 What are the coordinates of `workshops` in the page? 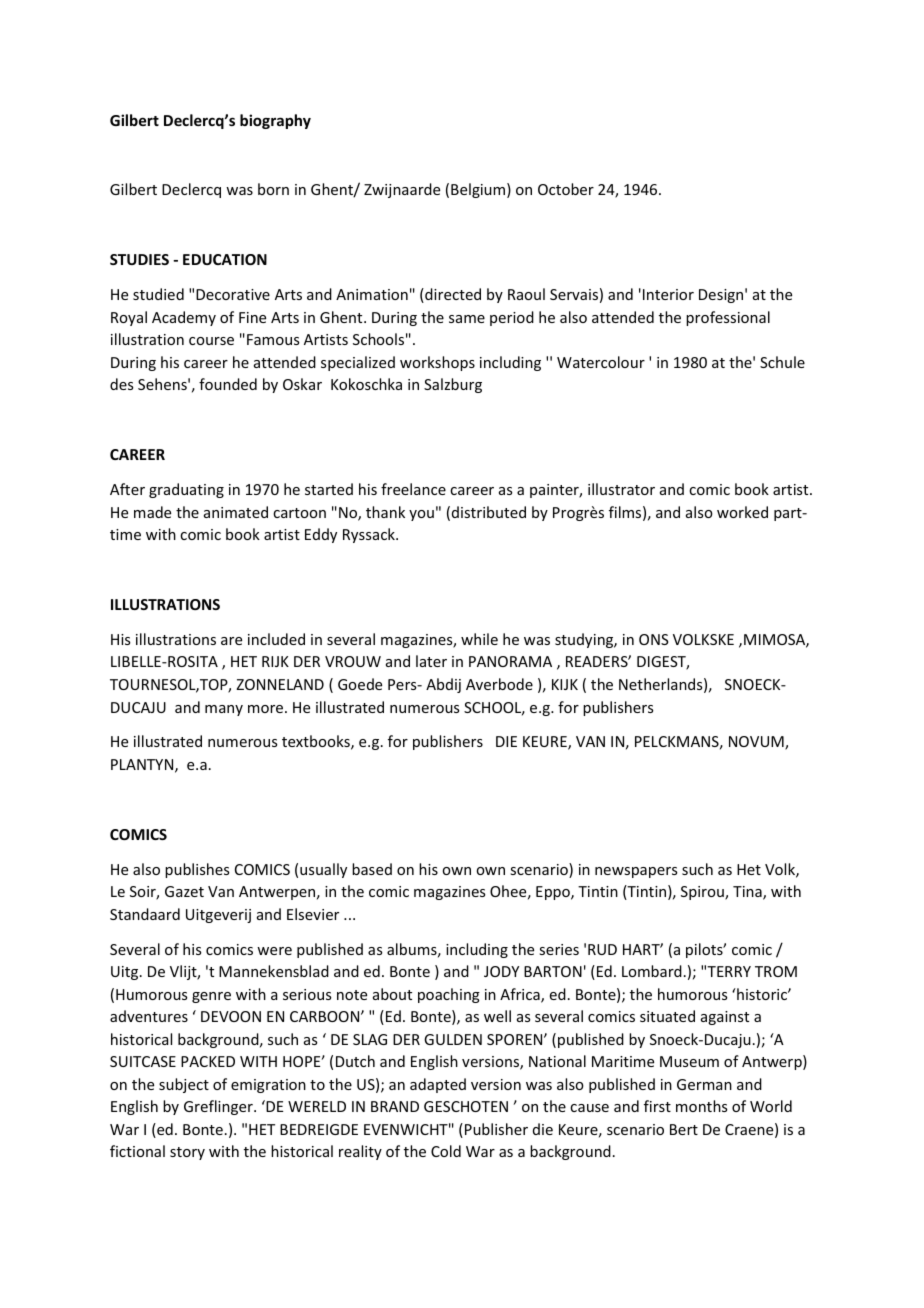 It's located at (437, 363).
